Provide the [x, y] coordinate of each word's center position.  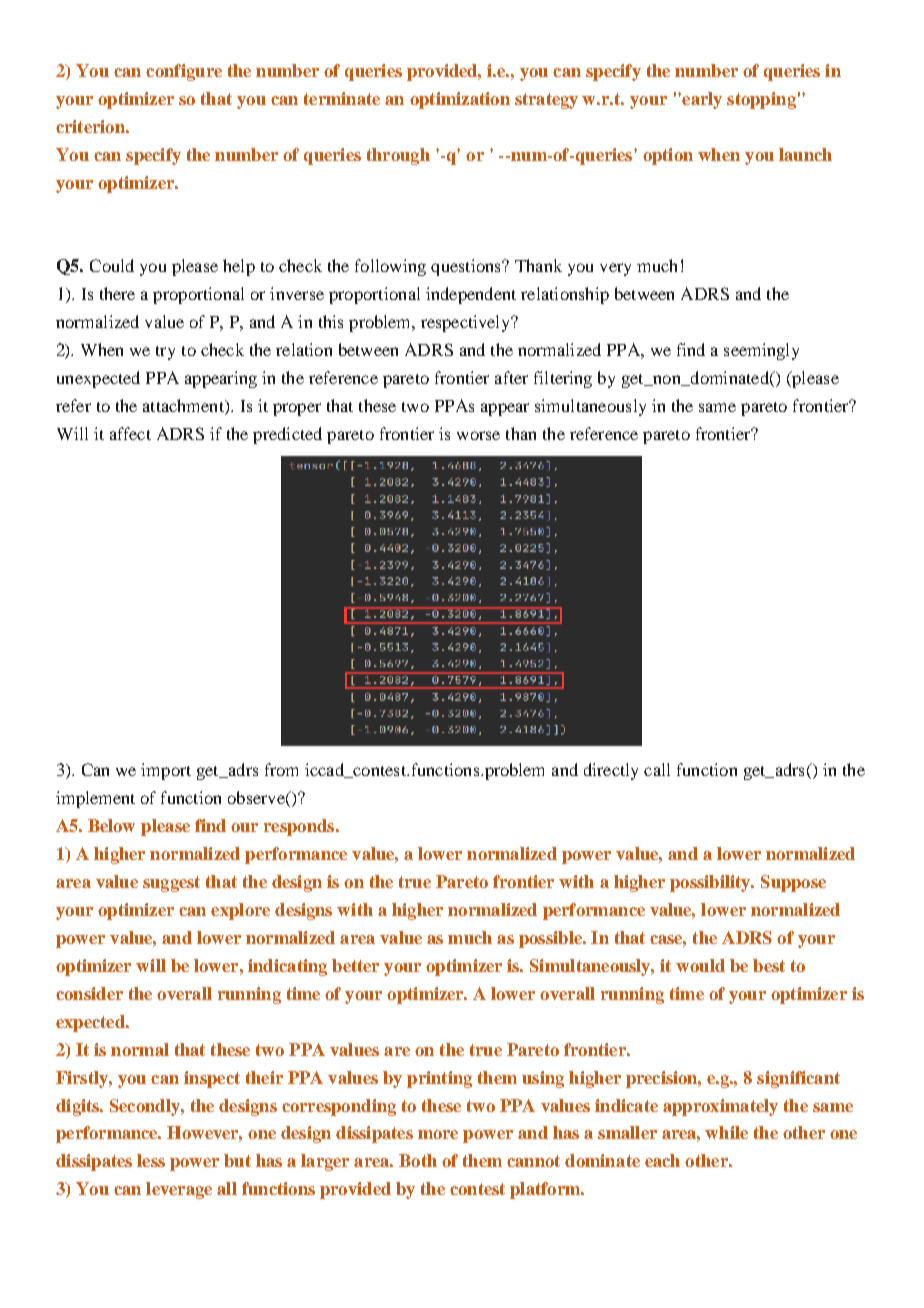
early [701, 100]
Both [418, 1160]
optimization [460, 100]
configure [184, 72]
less [151, 1160]
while [726, 1132]
